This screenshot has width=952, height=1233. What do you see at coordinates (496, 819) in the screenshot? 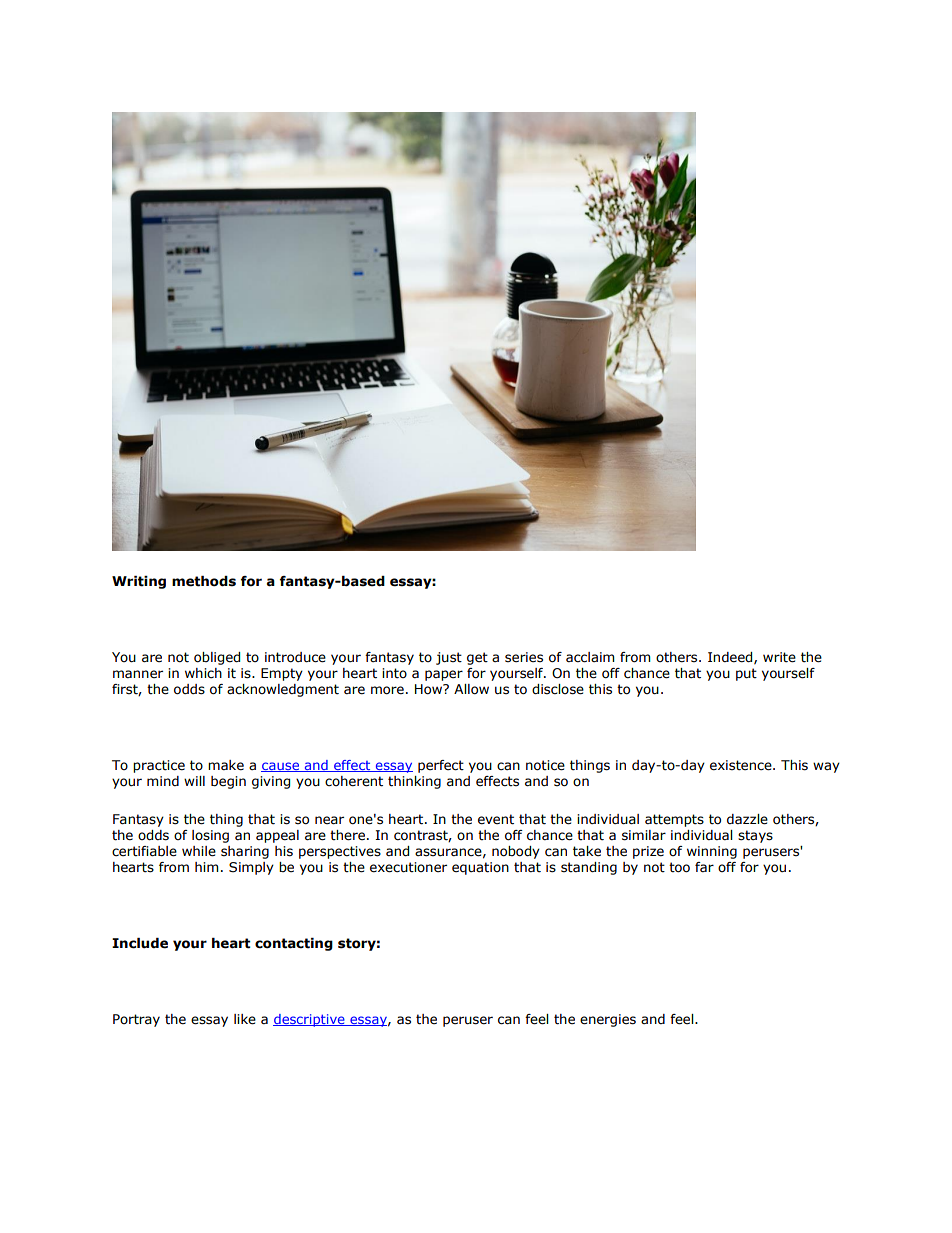
I see `event` at bounding box center [496, 819].
